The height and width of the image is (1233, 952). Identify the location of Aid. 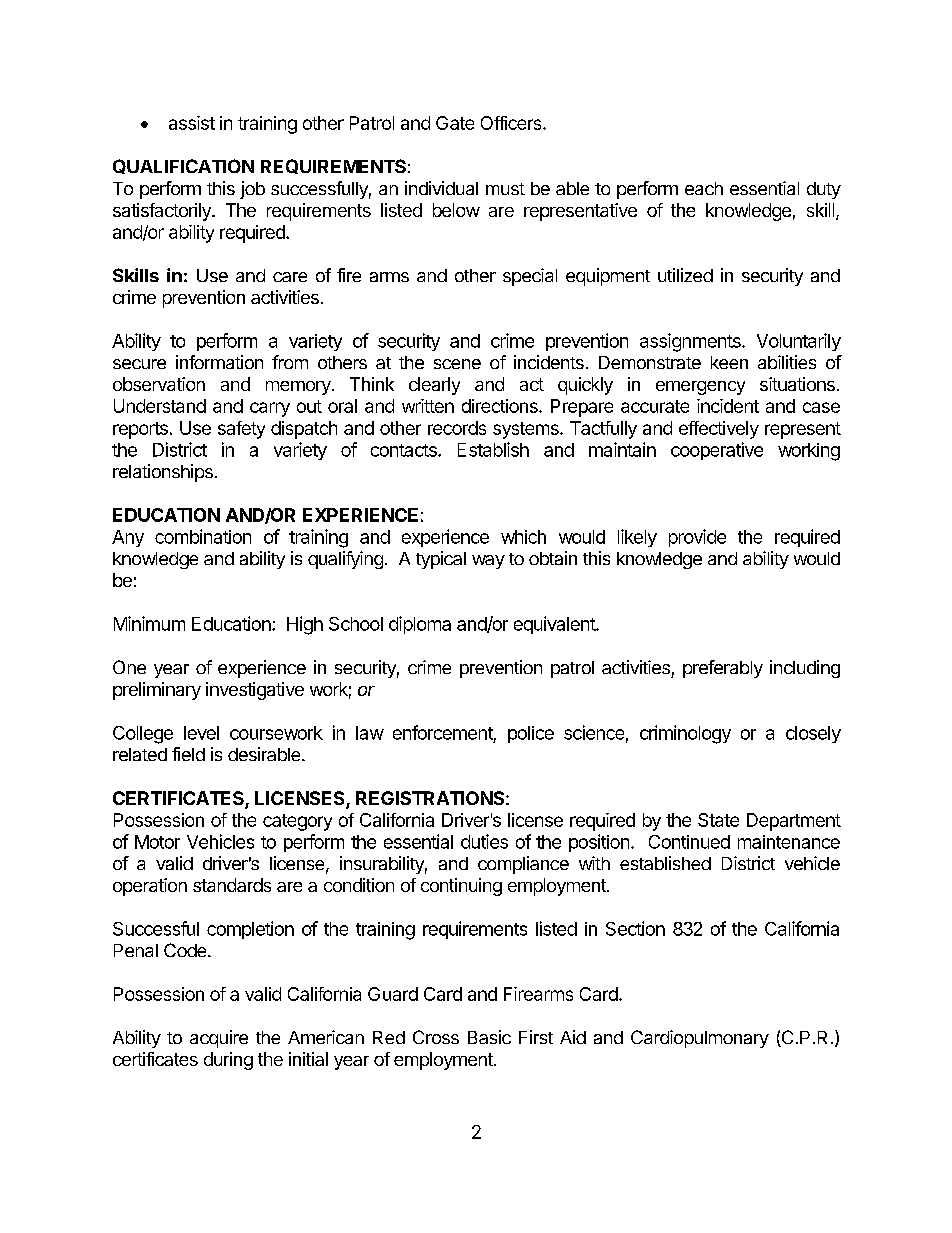
(573, 1037).
